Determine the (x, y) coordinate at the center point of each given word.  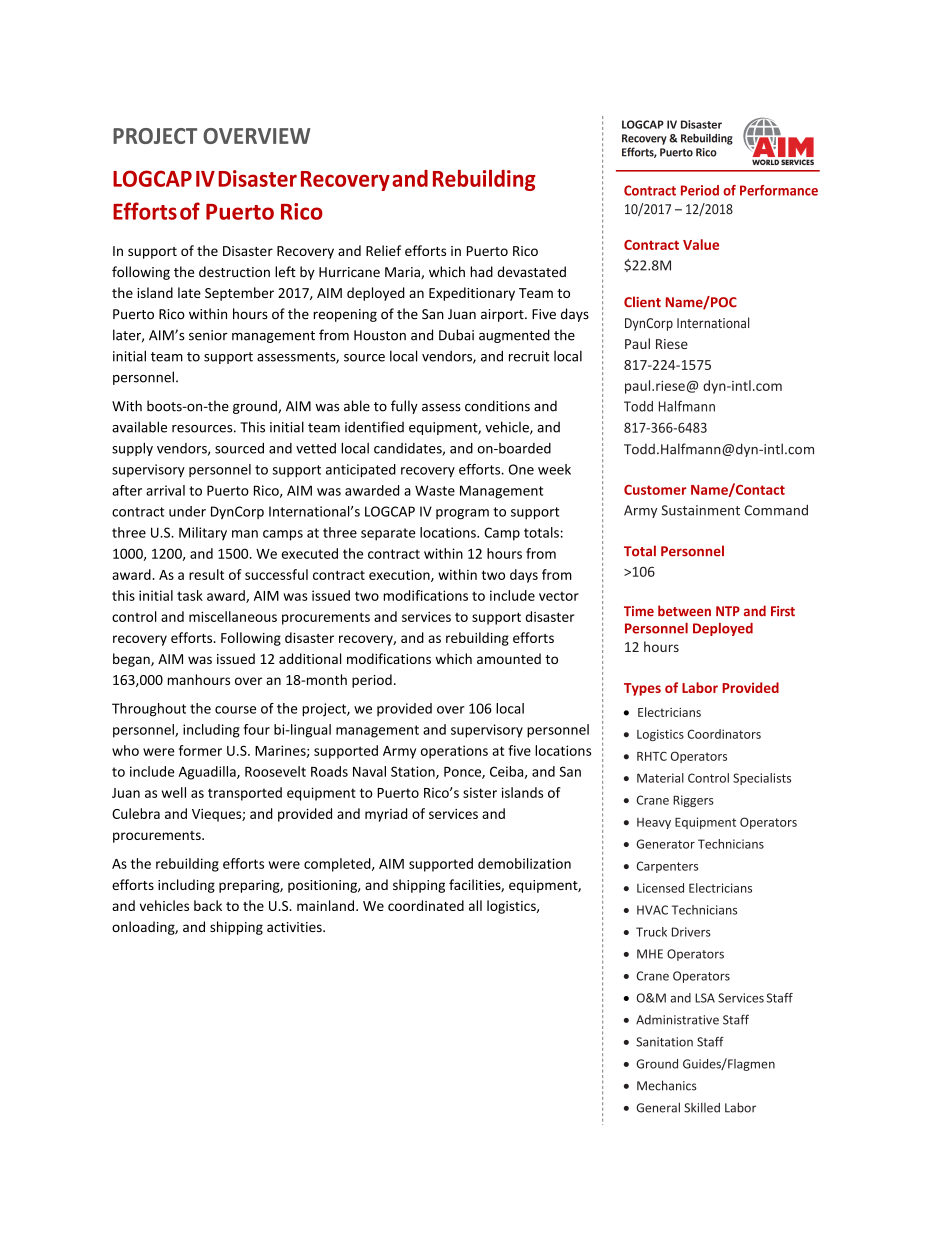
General (658, 1107)
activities (295, 927)
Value (701, 244)
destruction (234, 271)
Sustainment (701, 510)
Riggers (693, 801)
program (462, 514)
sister (480, 792)
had (481, 271)
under (187, 511)
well (174, 792)
